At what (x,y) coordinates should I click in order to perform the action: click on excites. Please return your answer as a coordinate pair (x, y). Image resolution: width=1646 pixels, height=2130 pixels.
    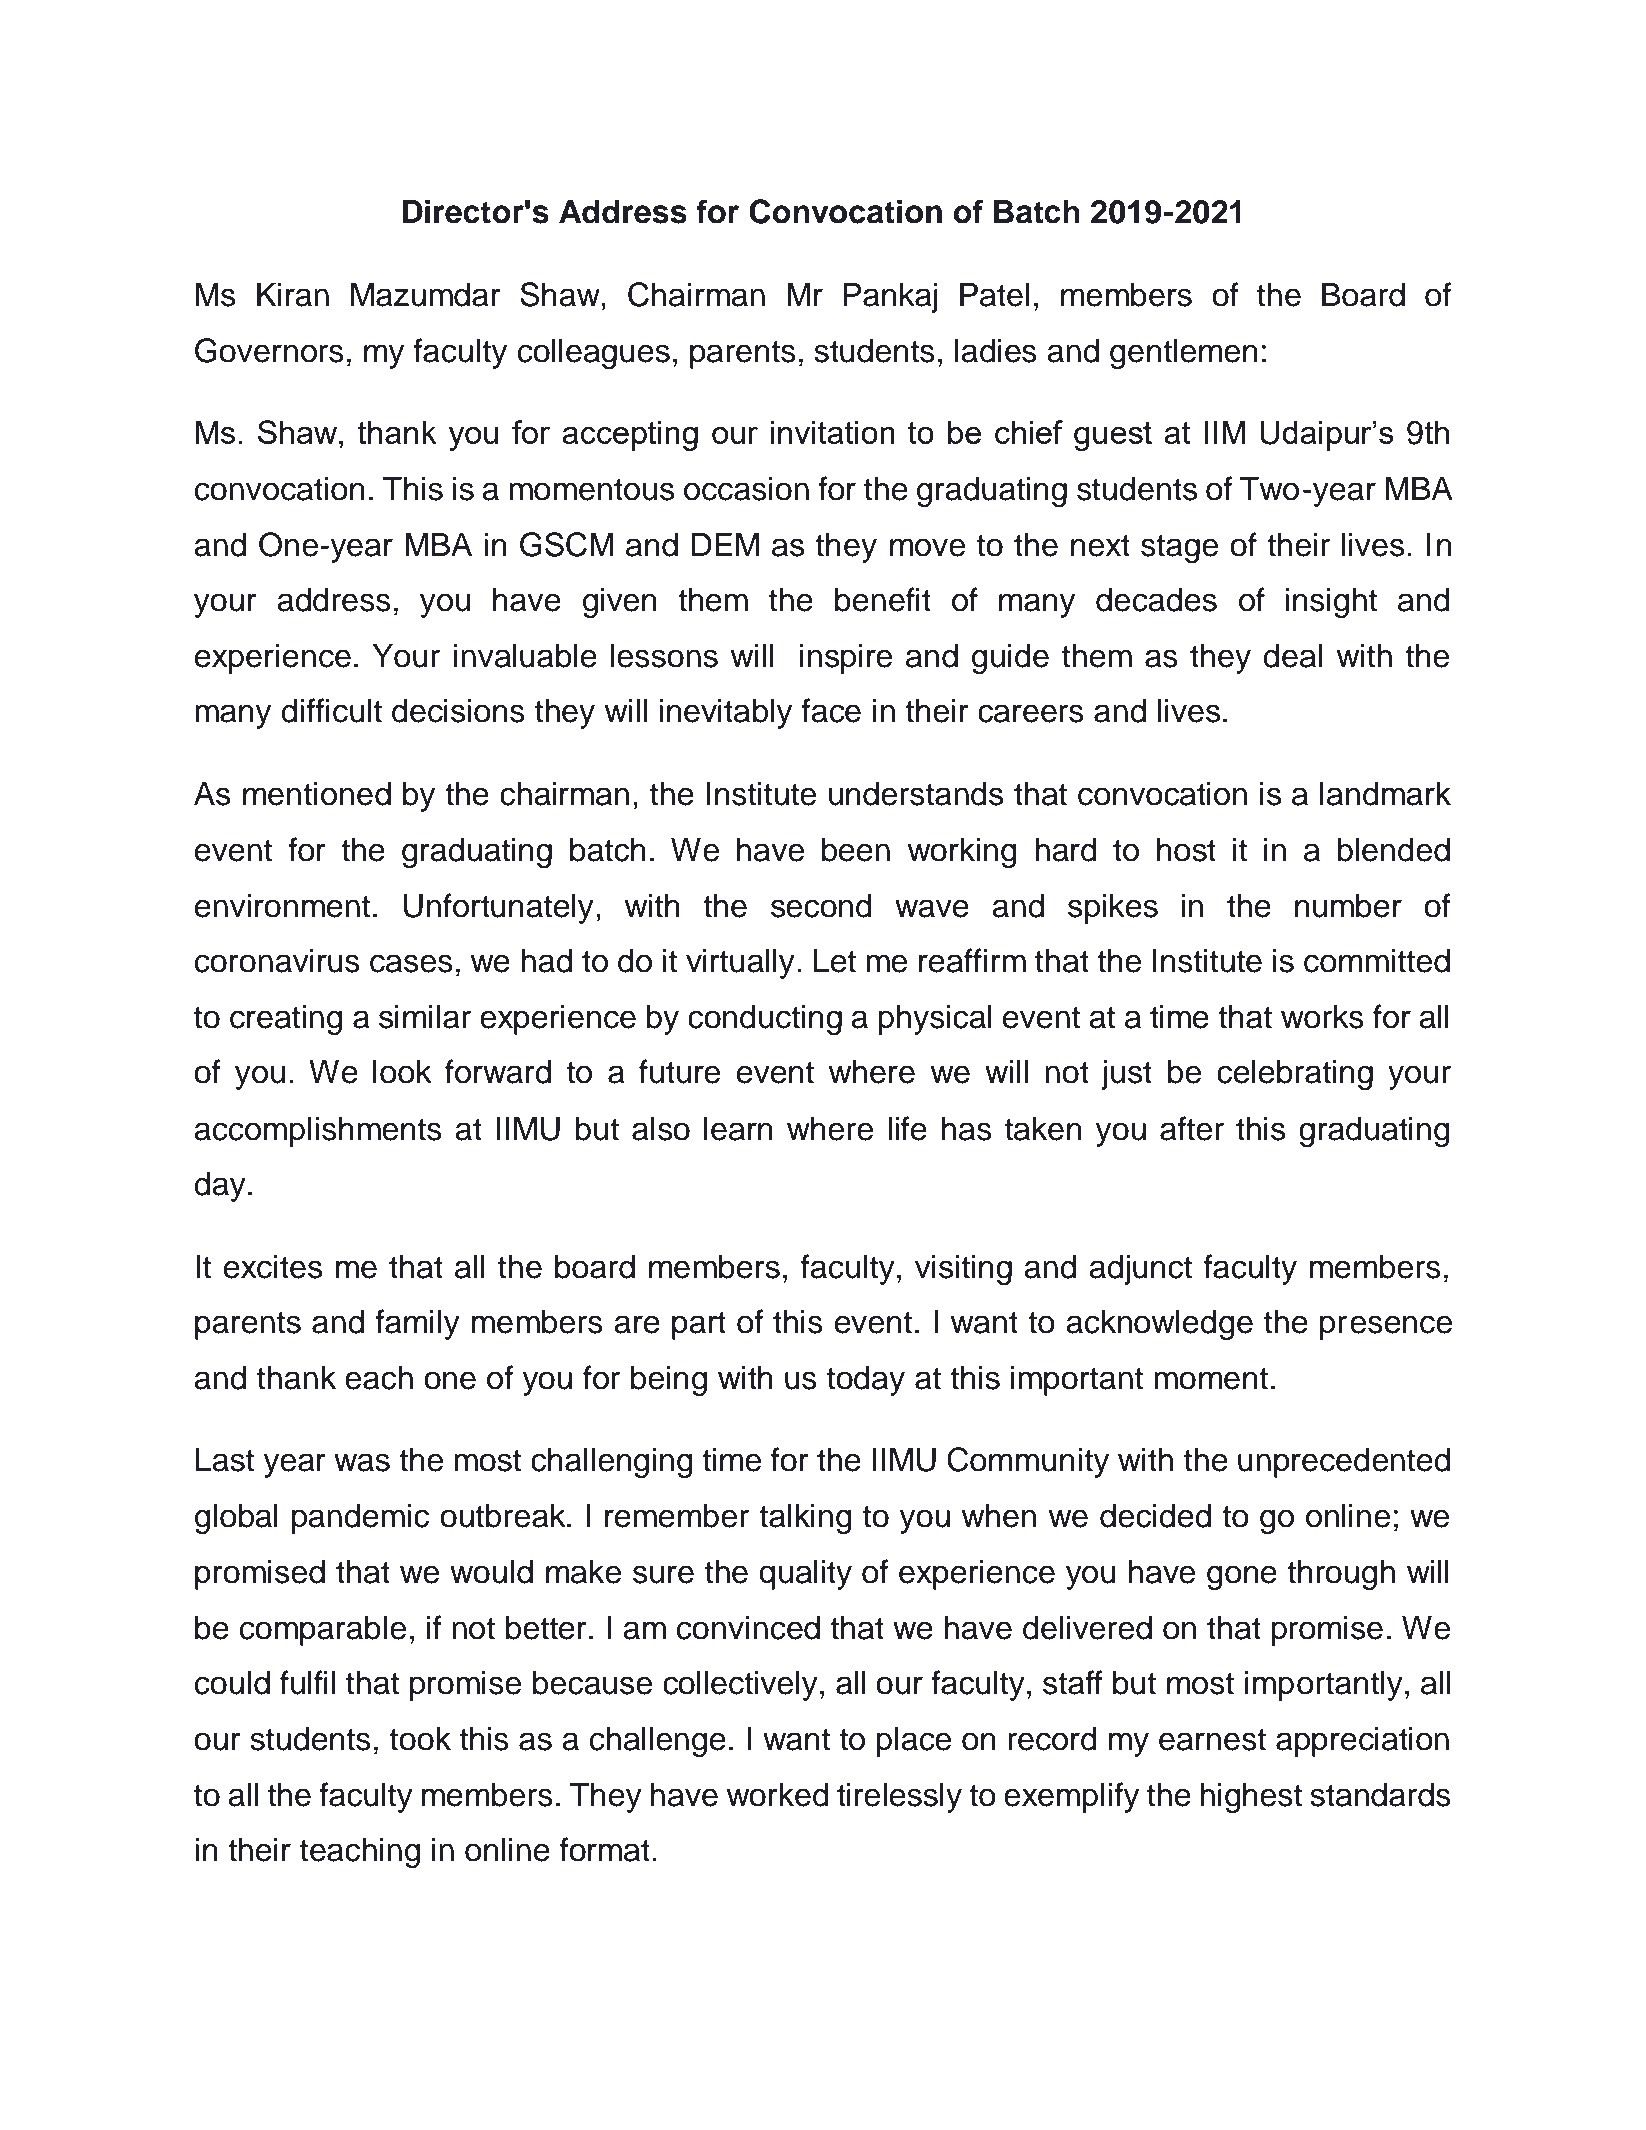
    Looking at the image, I should click on (273, 1267).
